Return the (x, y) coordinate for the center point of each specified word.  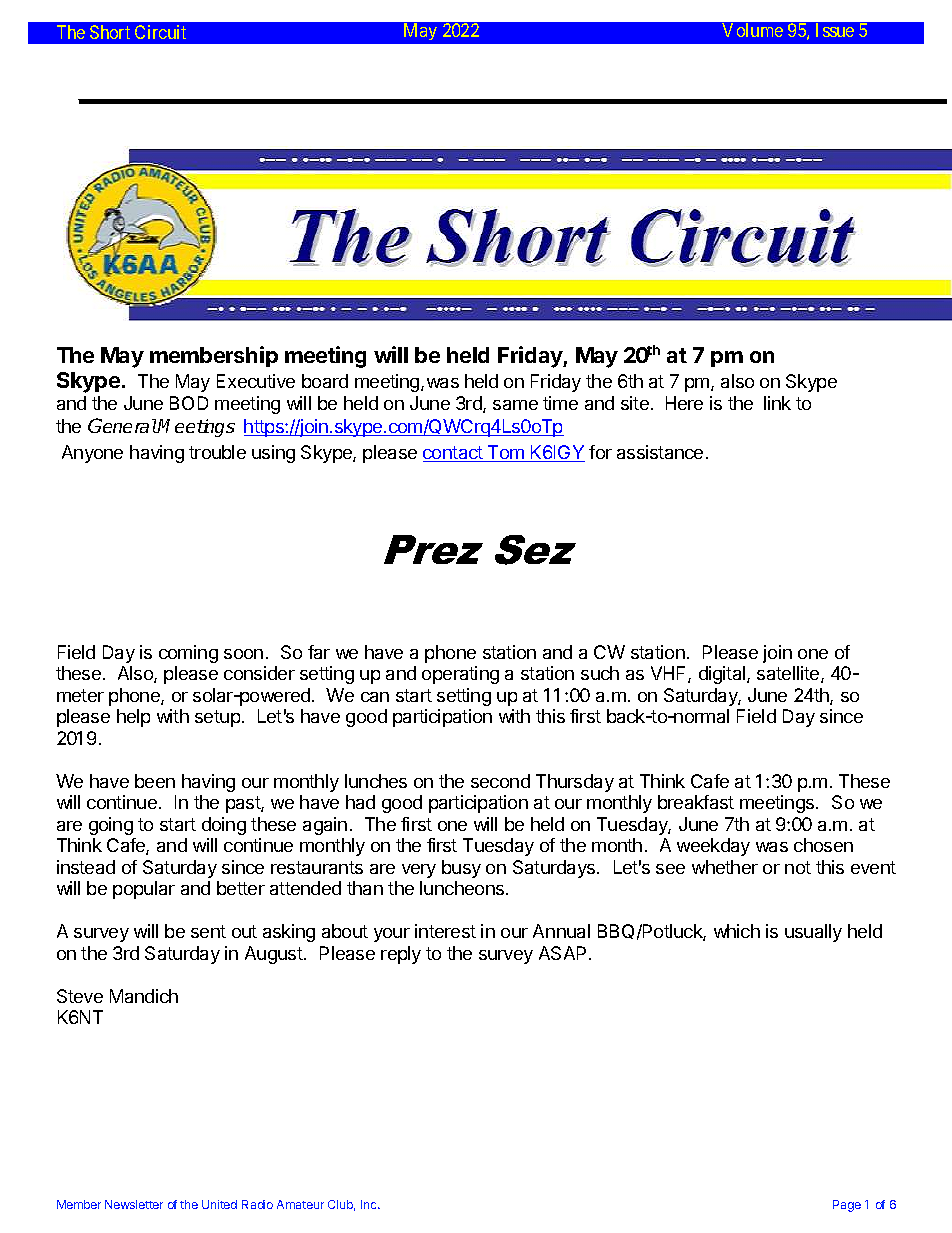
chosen (823, 845)
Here (684, 403)
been (155, 781)
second (500, 781)
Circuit (160, 32)
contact (454, 454)
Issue (835, 30)
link (777, 403)
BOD (189, 403)
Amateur (300, 1204)
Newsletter (134, 1204)
